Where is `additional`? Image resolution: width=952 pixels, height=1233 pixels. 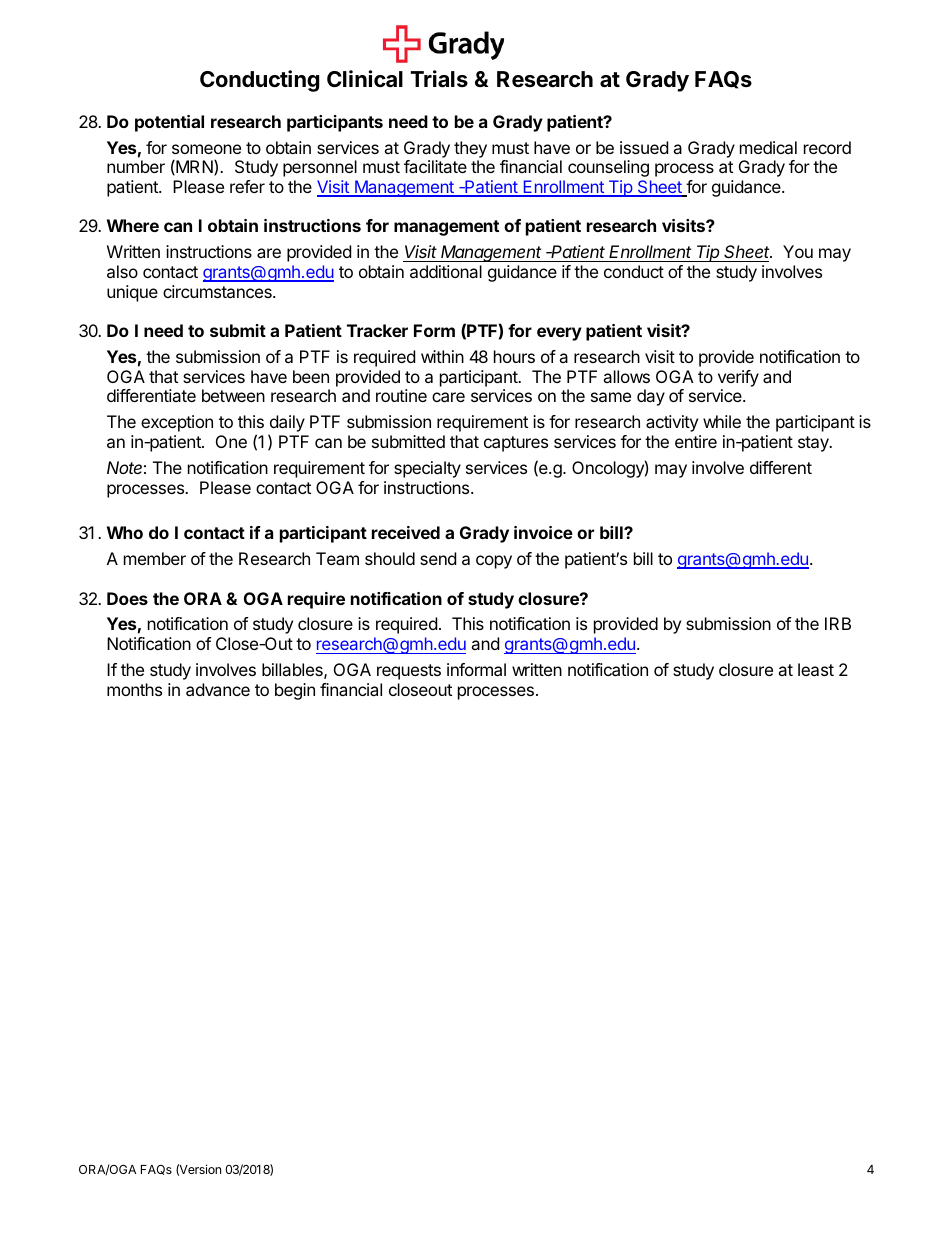 additional is located at coordinates (446, 271).
